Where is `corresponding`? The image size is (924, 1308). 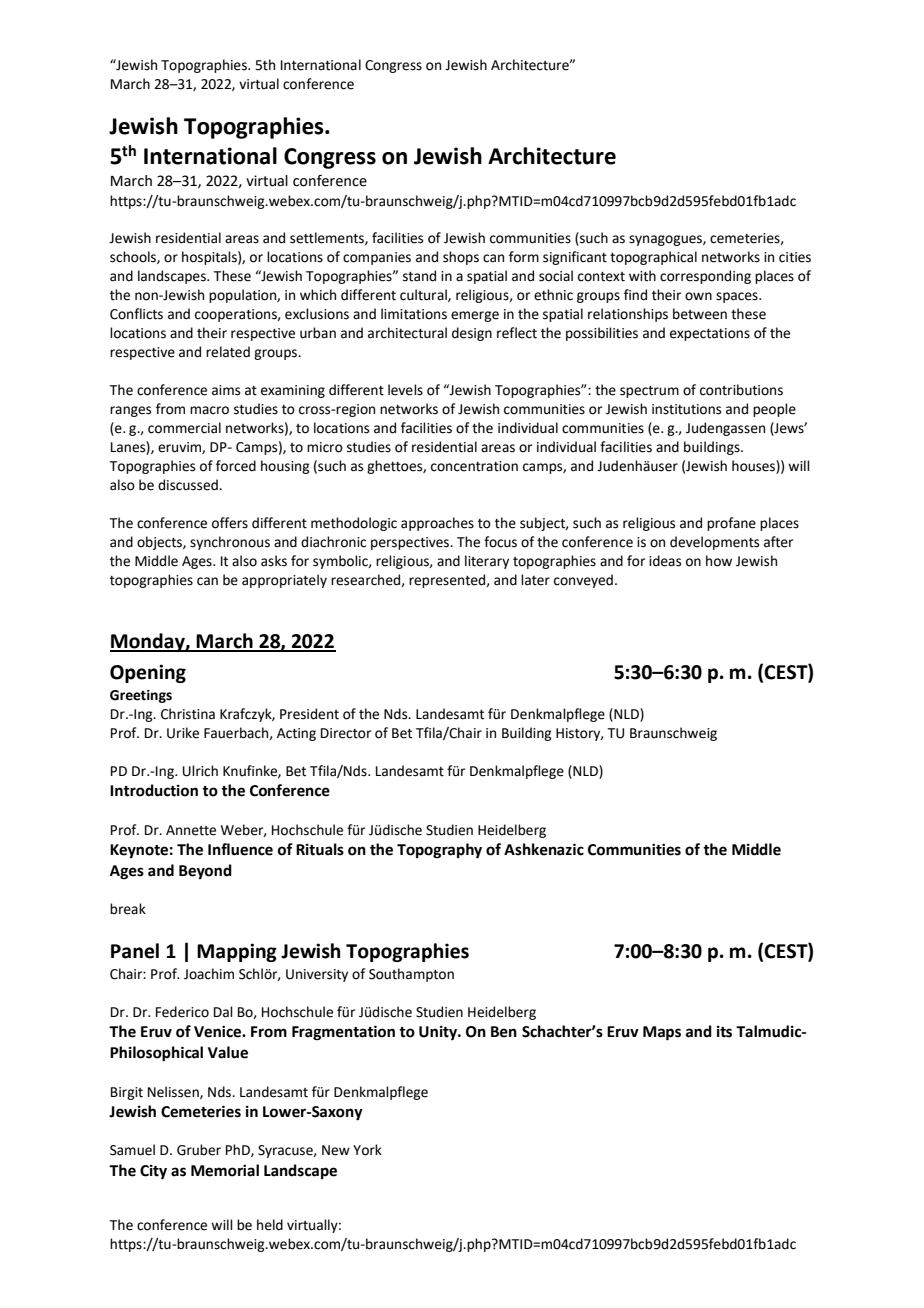 corresponding is located at coordinates (705, 277).
